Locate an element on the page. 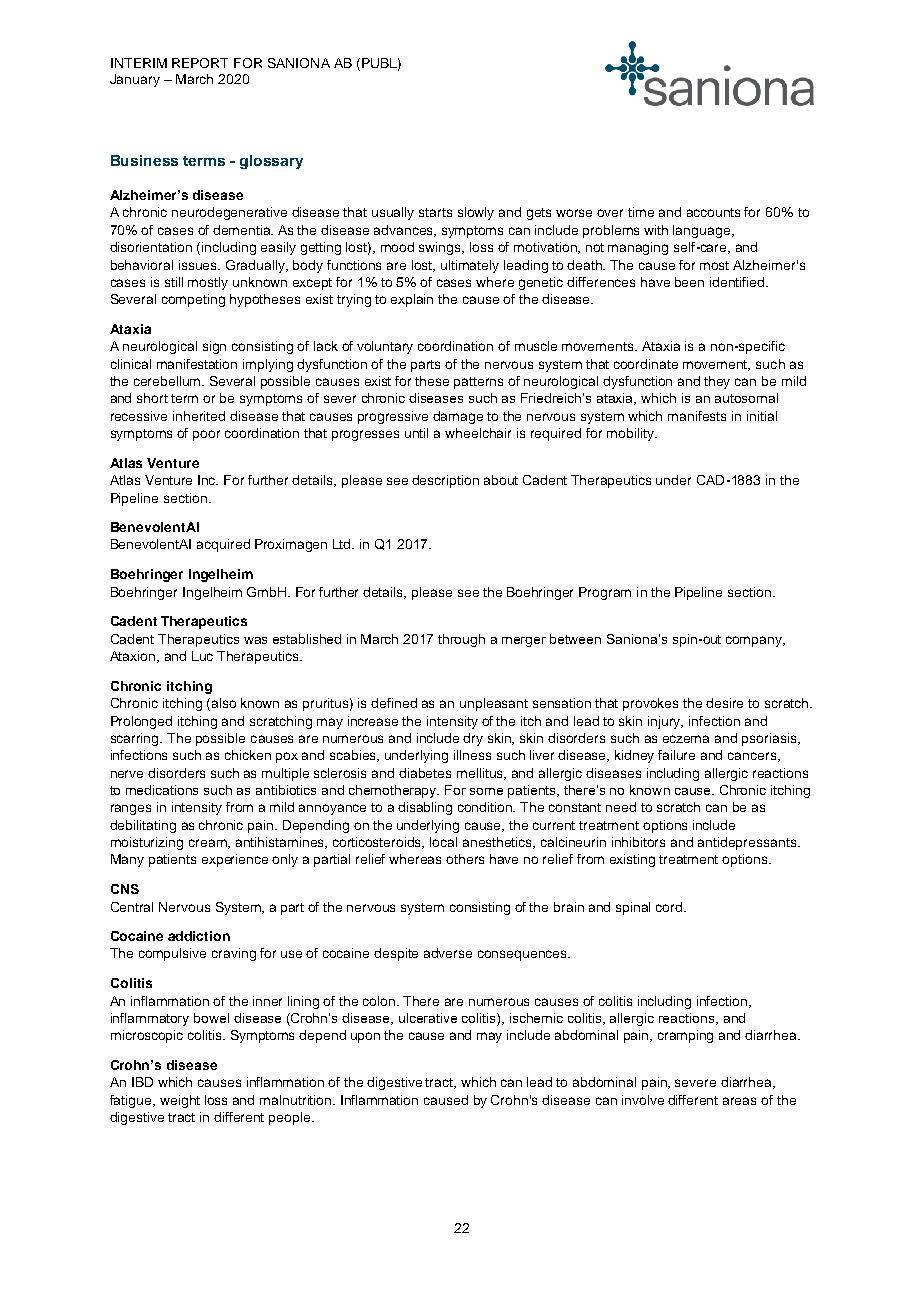 Image resolution: width=924 pixels, height=1307 pixels. starts is located at coordinates (435, 212).
